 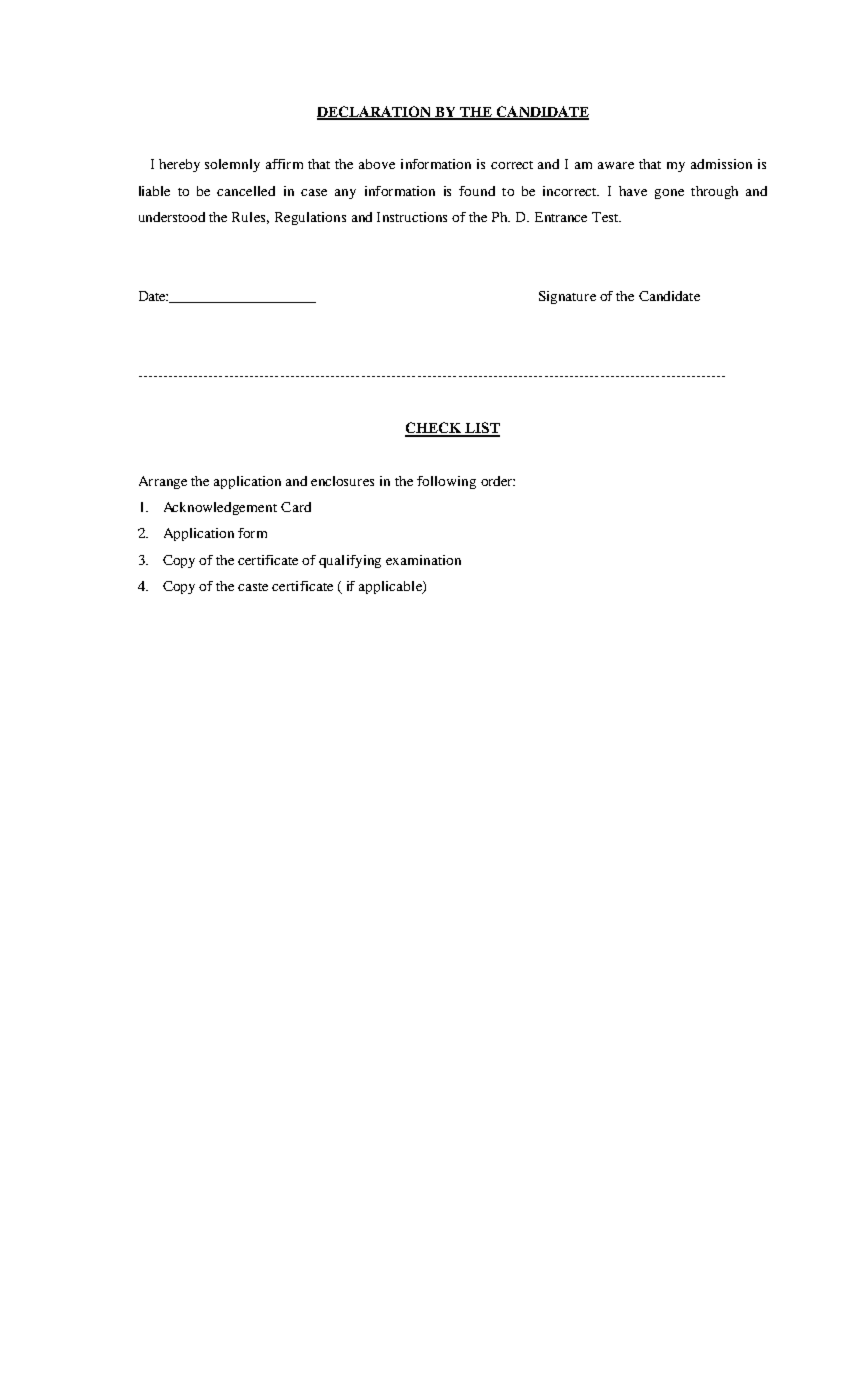 I want to click on Arrange, so click(x=163, y=482).
